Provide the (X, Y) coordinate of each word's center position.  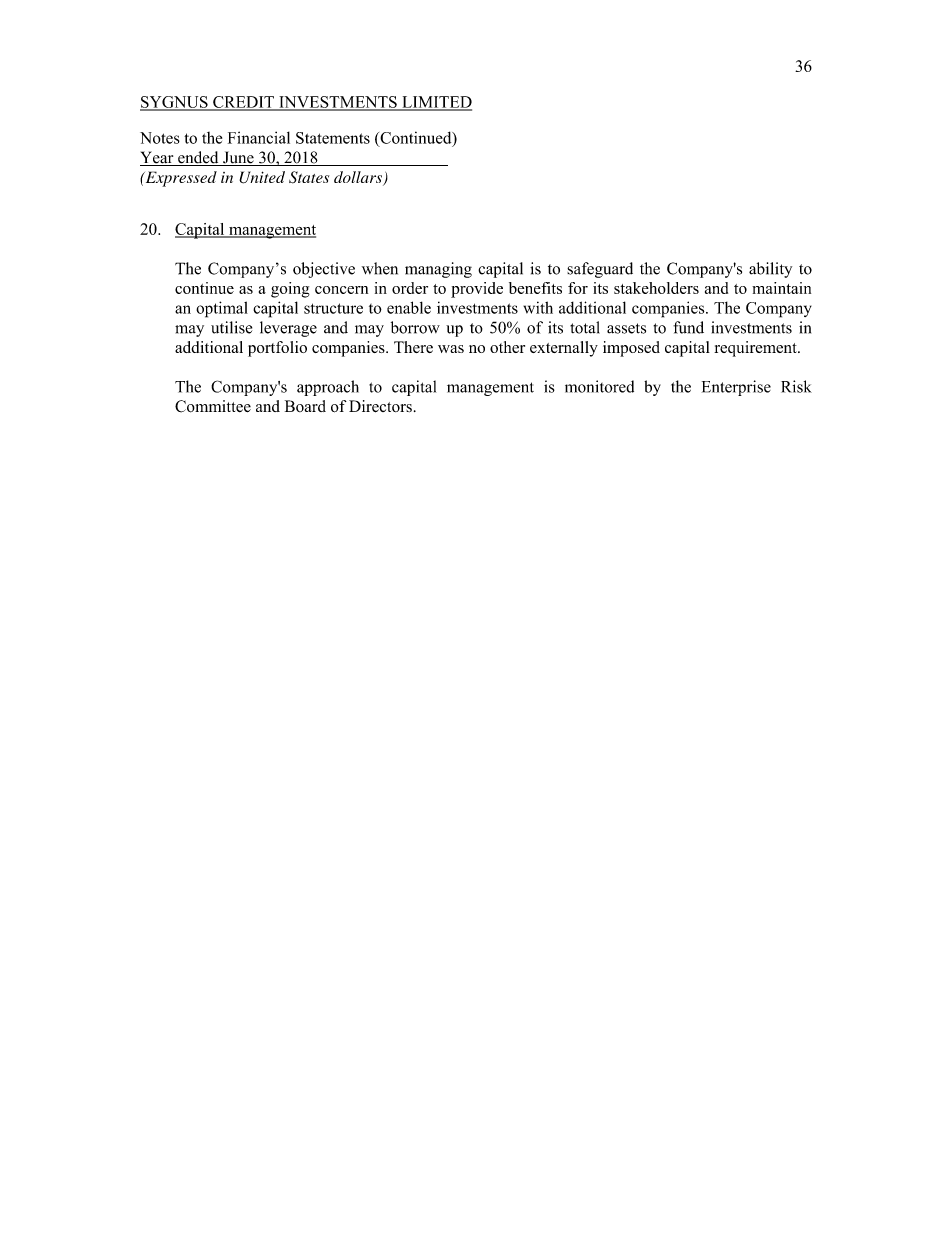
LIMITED (436, 103)
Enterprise (736, 388)
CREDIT (243, 103)
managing (438, 270)
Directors (380, 406)
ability (770, 270)
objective (324, 270)
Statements (333, 138)
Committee (213, 406)
